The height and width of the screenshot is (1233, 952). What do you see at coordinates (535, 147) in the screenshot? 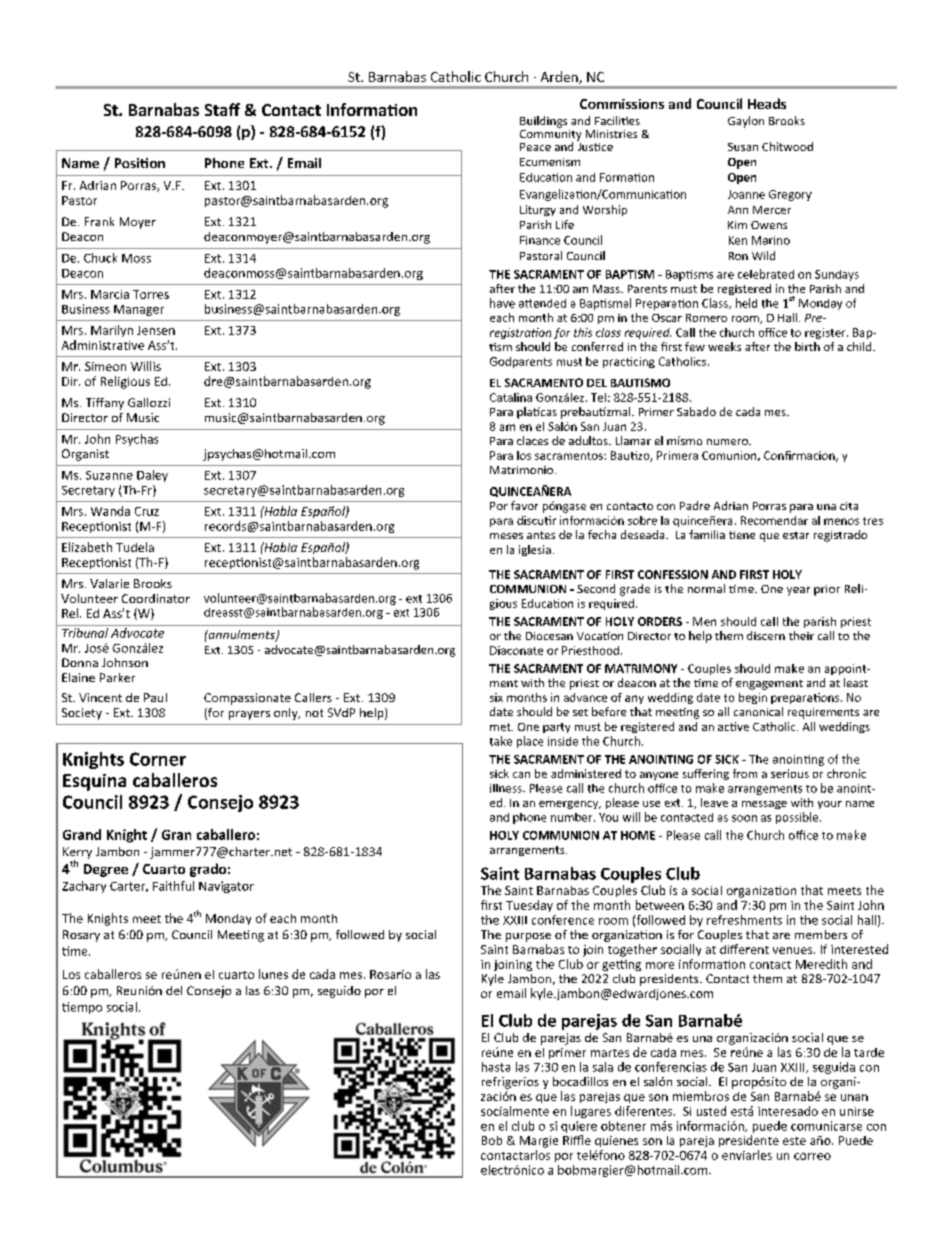
I see `Peace` at bounding box center [535, 147].
